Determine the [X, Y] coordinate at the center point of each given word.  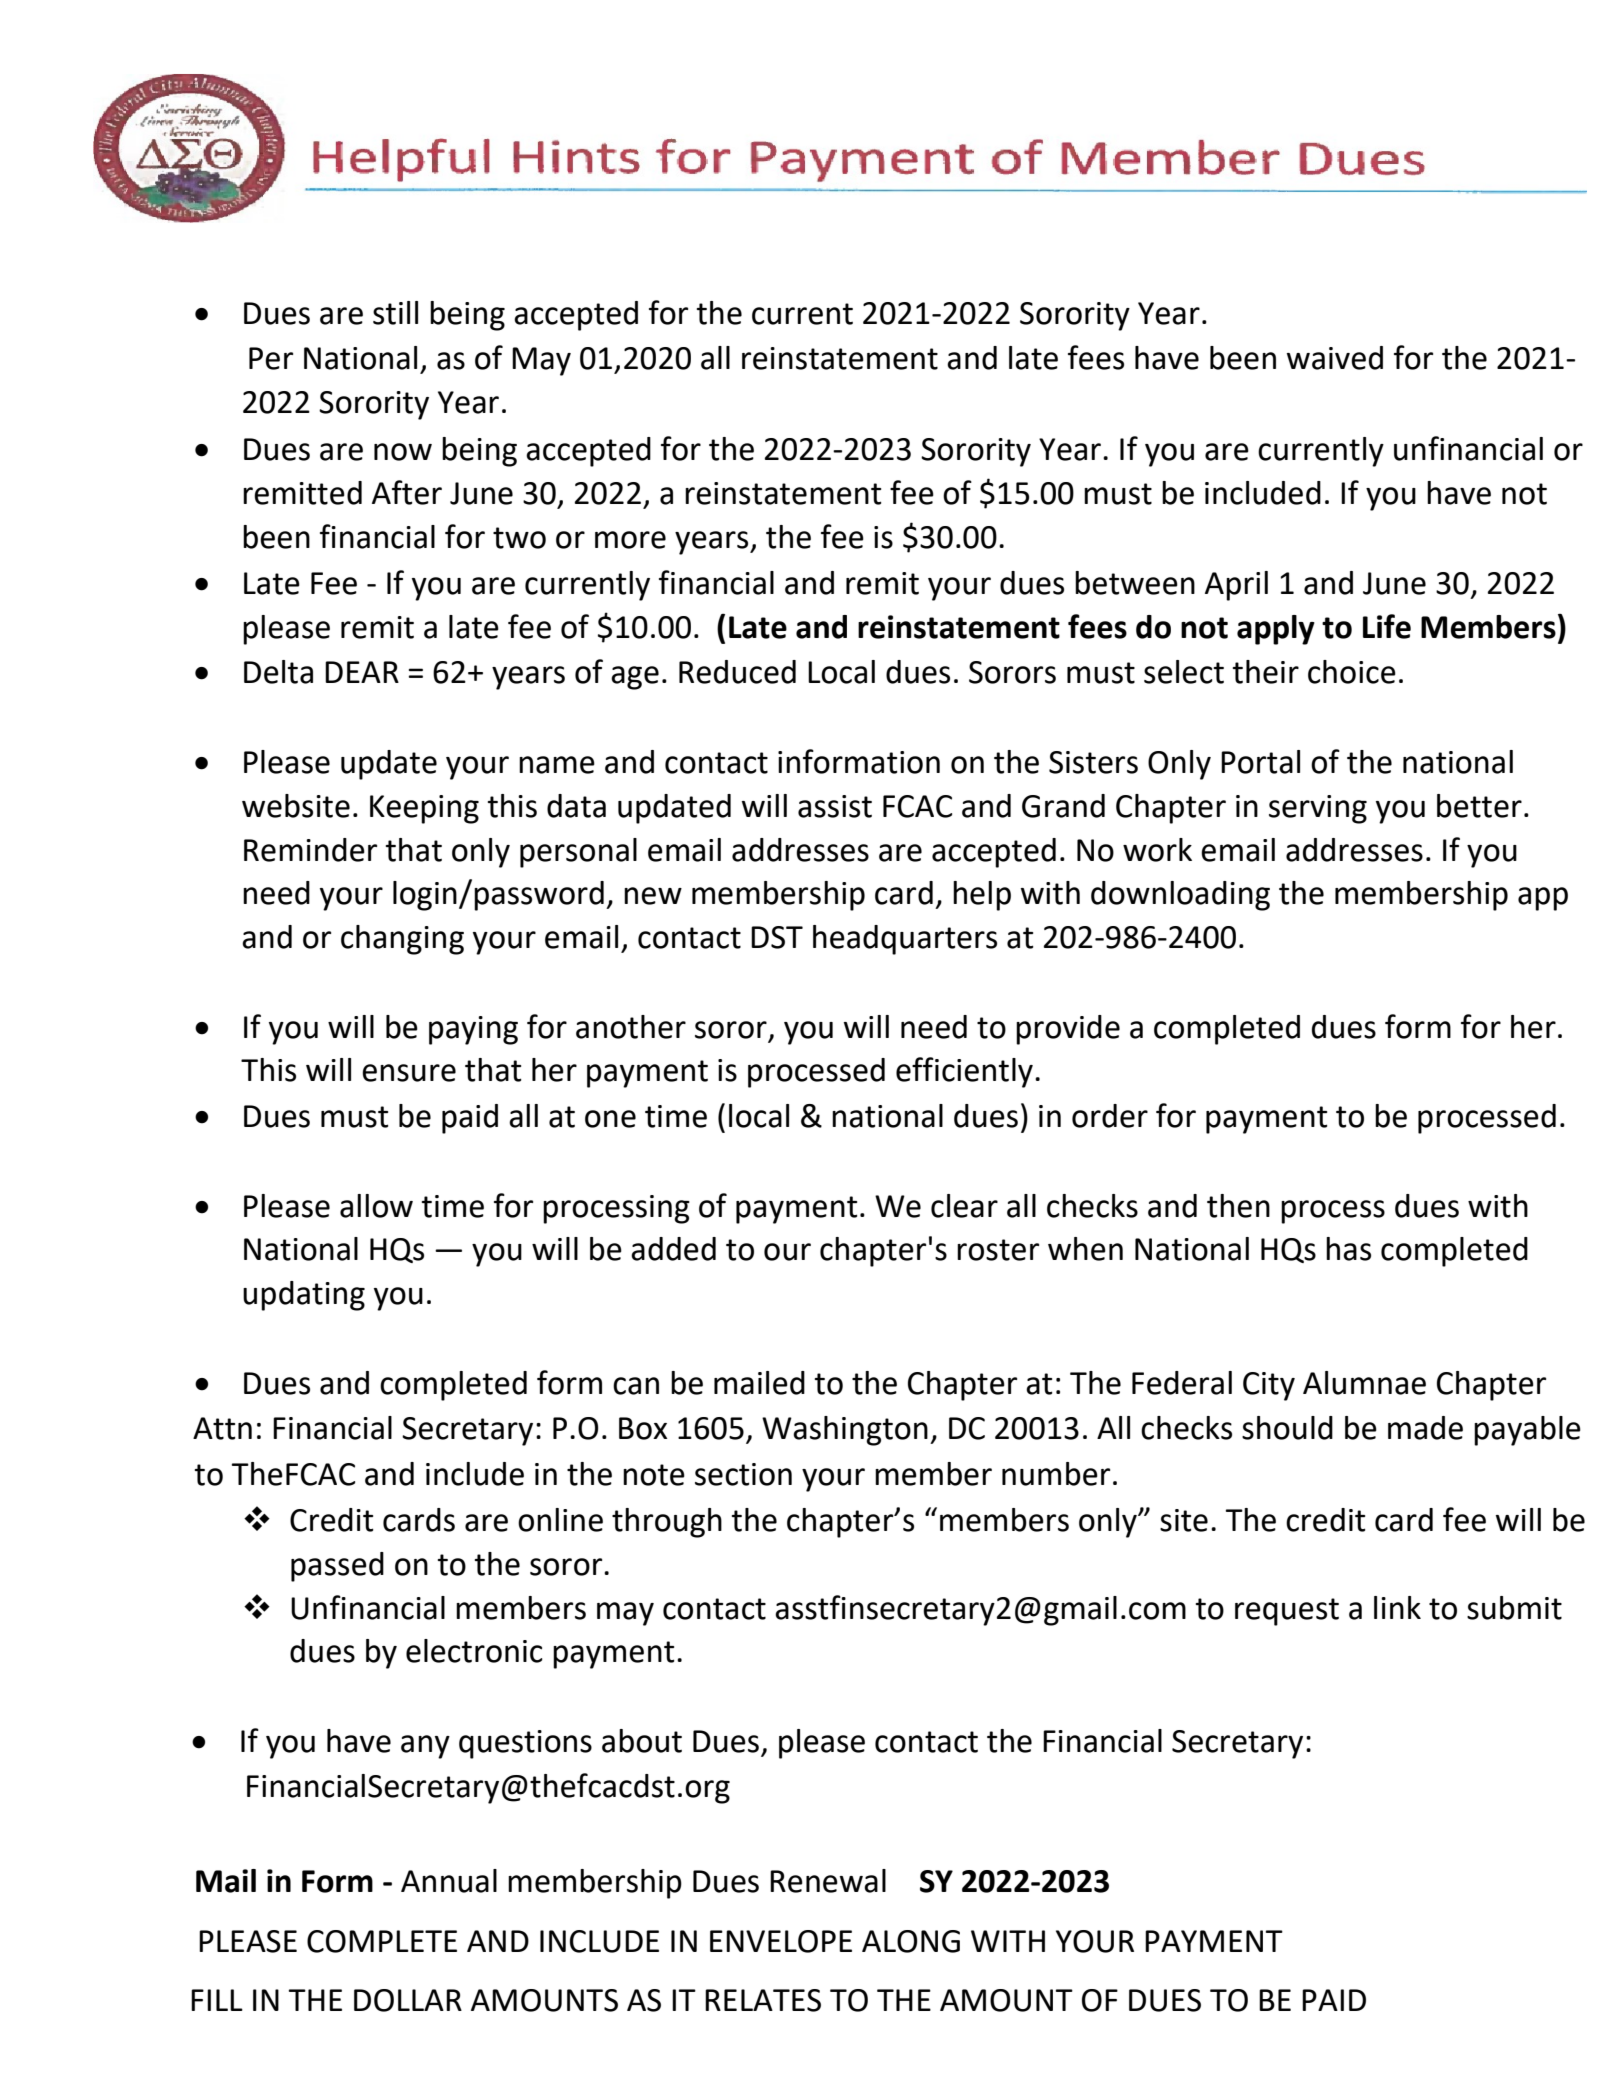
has [1348, 1249]
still [395, 313]
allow [376, 1206]
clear [964, 1206]
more [630, 540]
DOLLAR [408, 2000]
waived [1335, 358]
